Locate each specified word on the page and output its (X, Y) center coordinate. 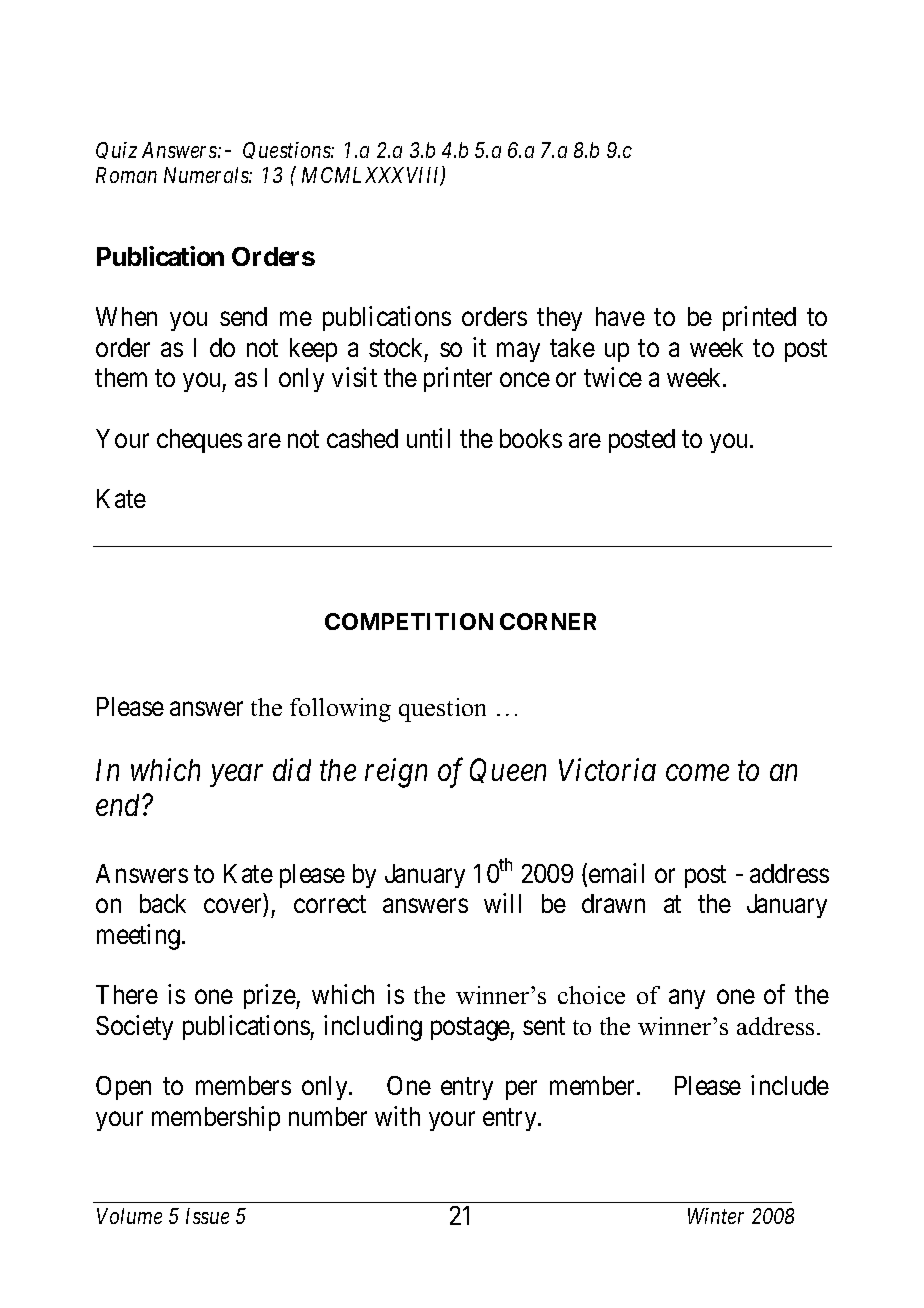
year (236, 776)
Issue (207, 1216)
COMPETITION (409, 621)
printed (759, 318)
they (559, 319)
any (687, 999)
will (502, 903)
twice (613, 377)
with (397, 1116)
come (697, 773)
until (428, 438)
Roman (126, 175)
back (163, 903)
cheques (199, 441)
